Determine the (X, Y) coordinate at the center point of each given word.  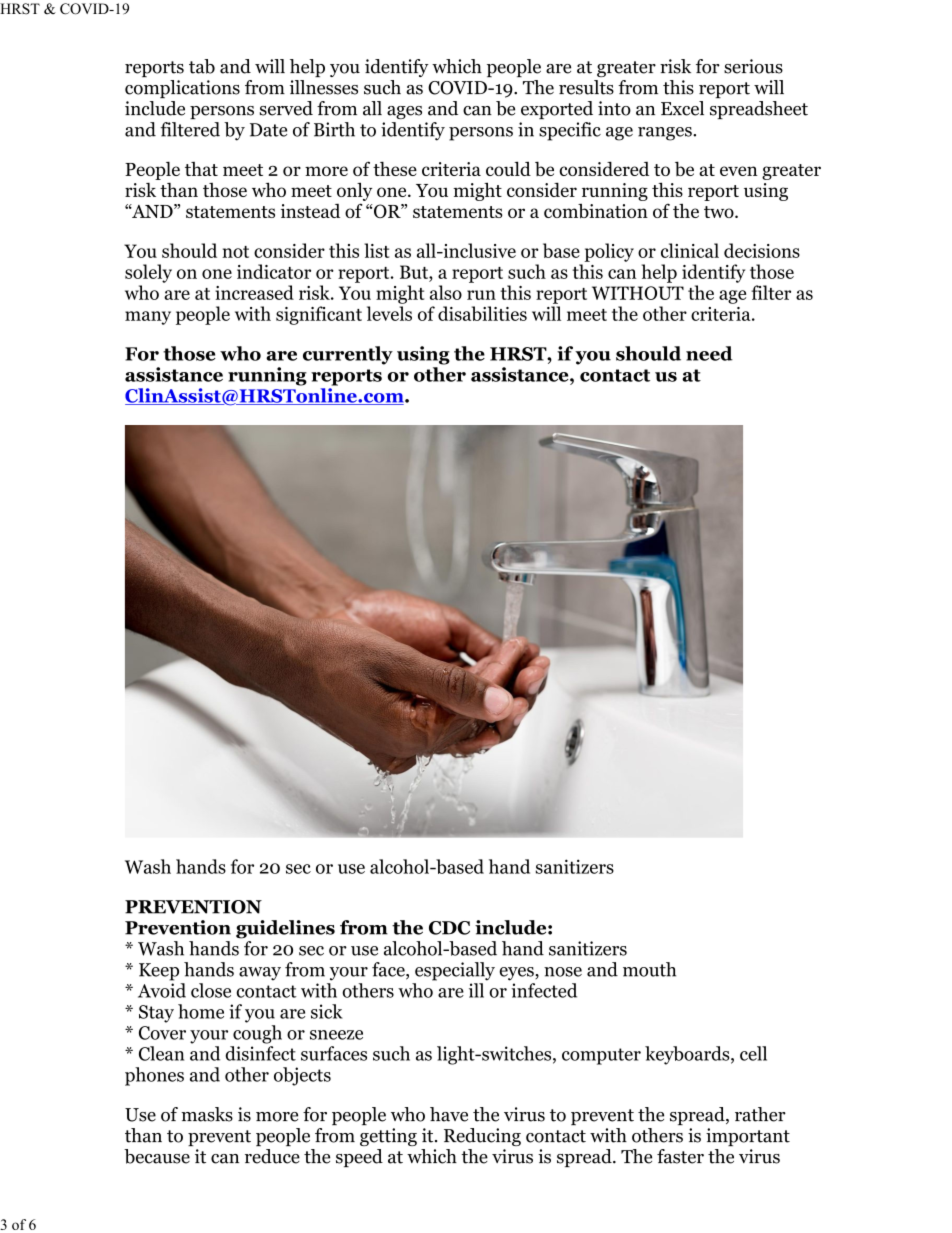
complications (182, 89)
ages (404, 112)
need (709, 353)
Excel (682, 108)
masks (207, 1114)
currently (348, 355)
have (449, 1114)
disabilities (482, 313)
